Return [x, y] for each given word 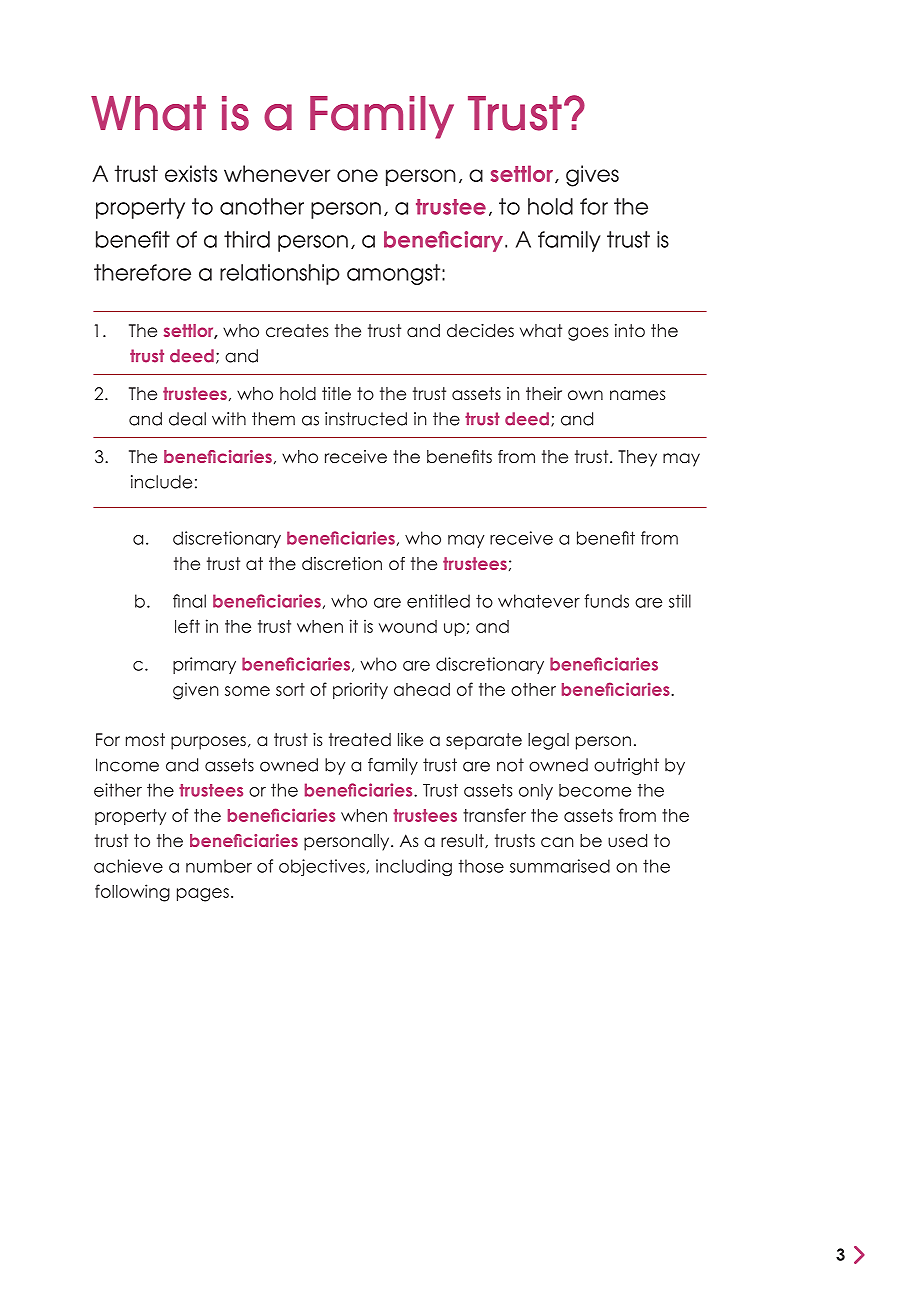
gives [592, 176]
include [161, 482]
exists [191, 173]
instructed [366, 419]
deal [187, 419]
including [414, 867]
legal [548, 741]
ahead [422, 689]
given [196, 691]
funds [606, 601]
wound [408, 626]
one [357, 175]
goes [588, 334]
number [219, 866]
